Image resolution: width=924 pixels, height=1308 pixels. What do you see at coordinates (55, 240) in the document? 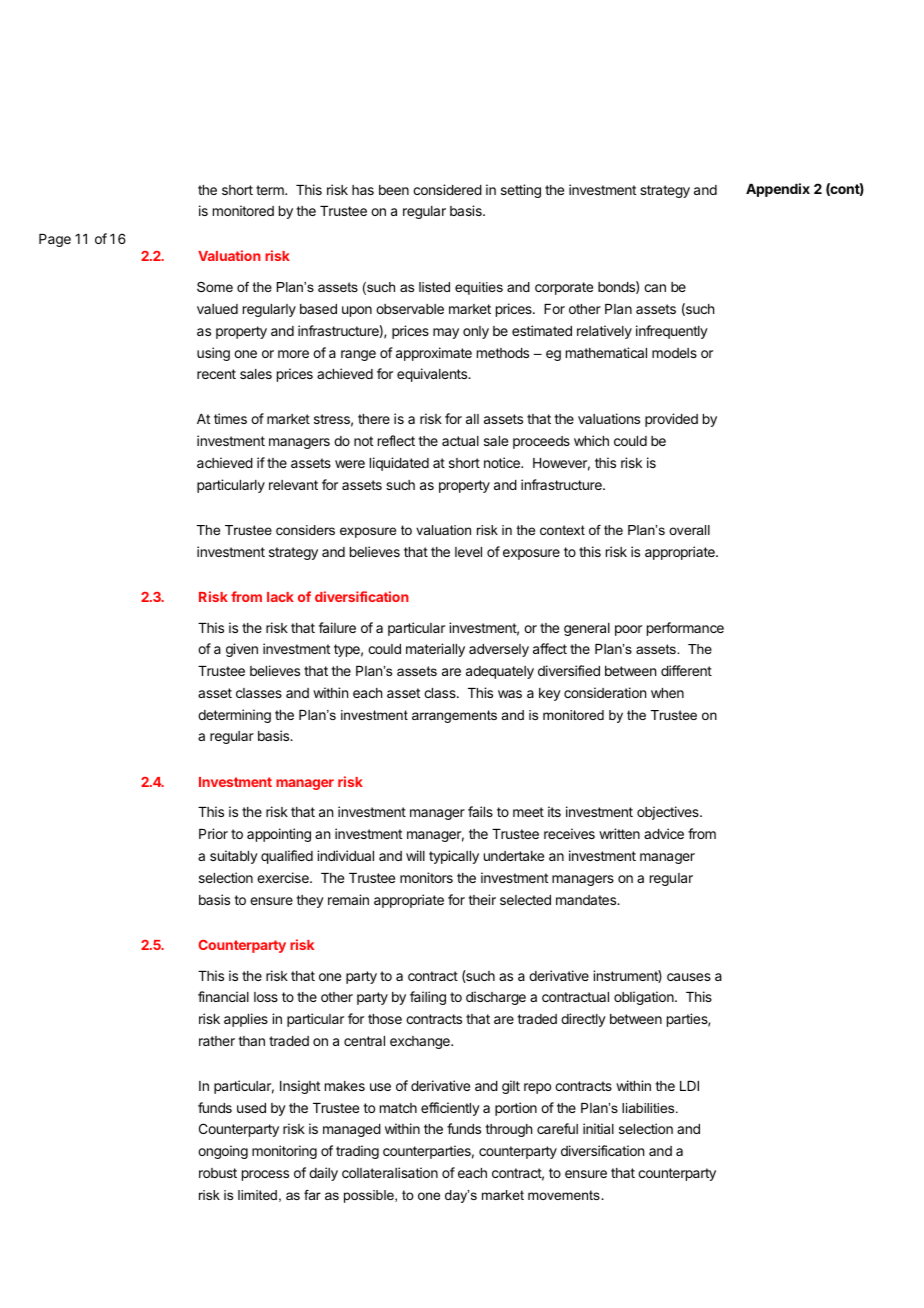
I see `Page` at bounding box center [55, 240].
